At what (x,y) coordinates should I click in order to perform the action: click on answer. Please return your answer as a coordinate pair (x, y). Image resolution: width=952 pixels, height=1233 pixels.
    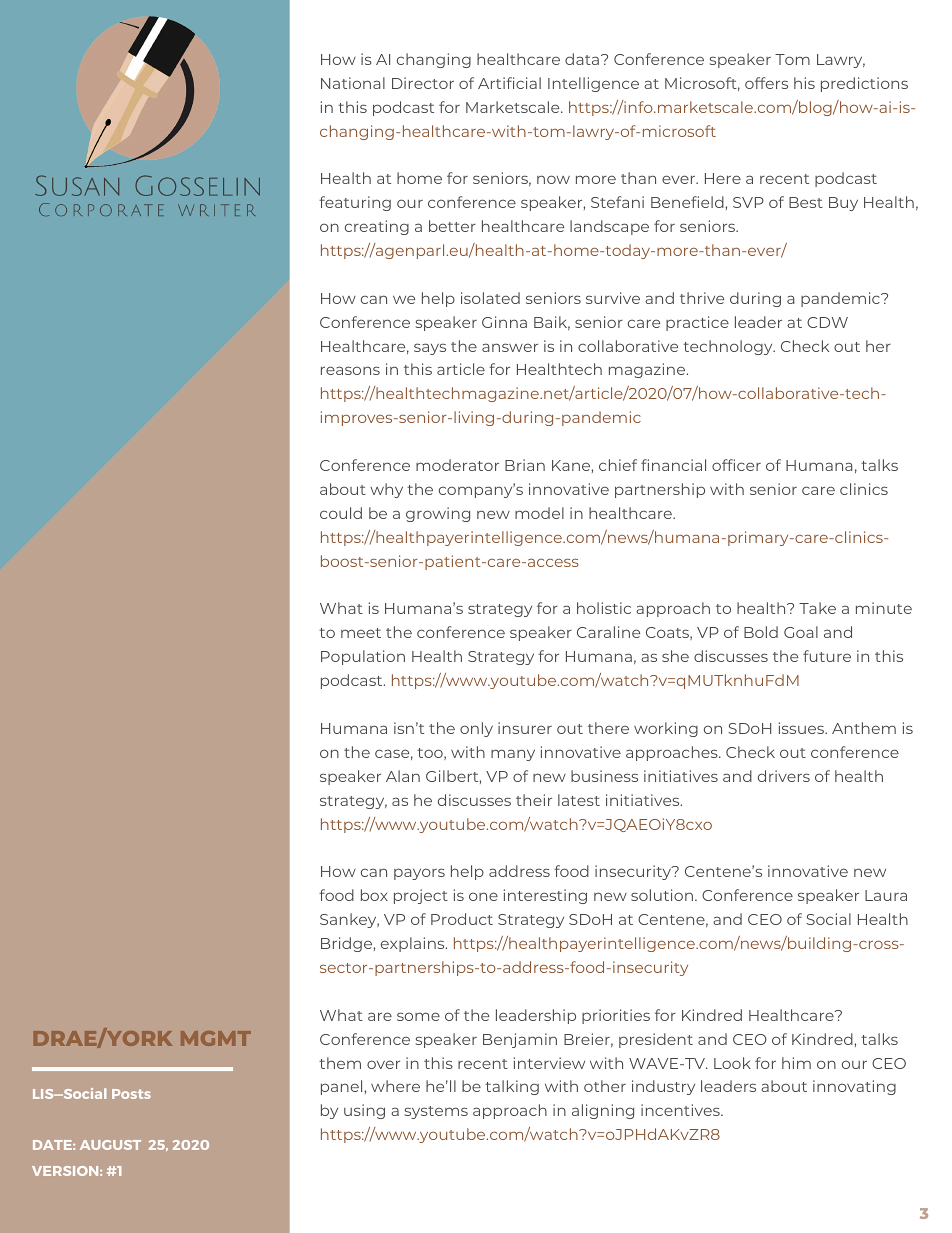
    Looking at the image, I should click on (510, 347).
